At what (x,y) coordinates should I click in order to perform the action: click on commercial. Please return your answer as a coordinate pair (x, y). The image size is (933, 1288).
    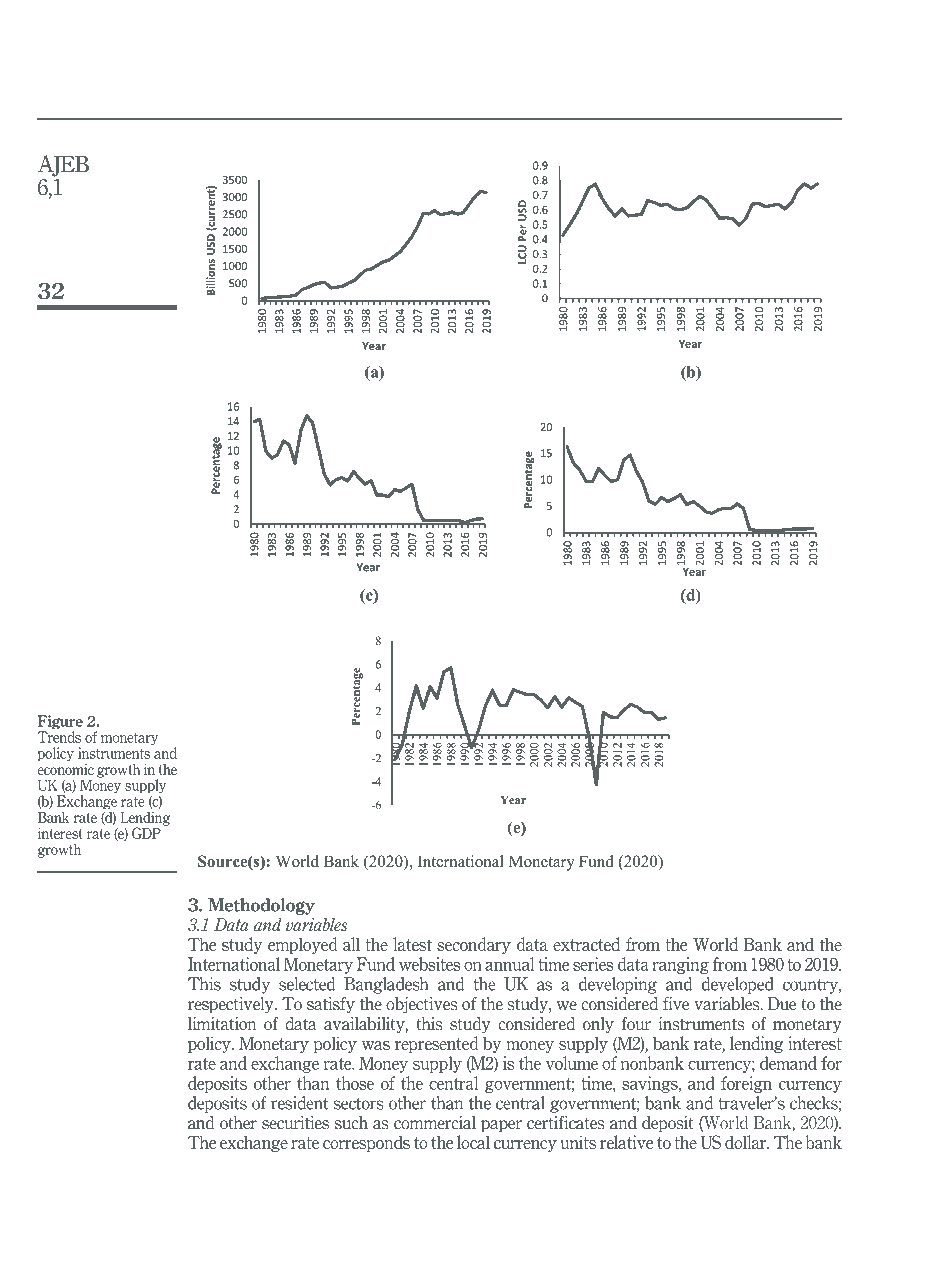
    Looking at the image, I should click on (435, 1123).
